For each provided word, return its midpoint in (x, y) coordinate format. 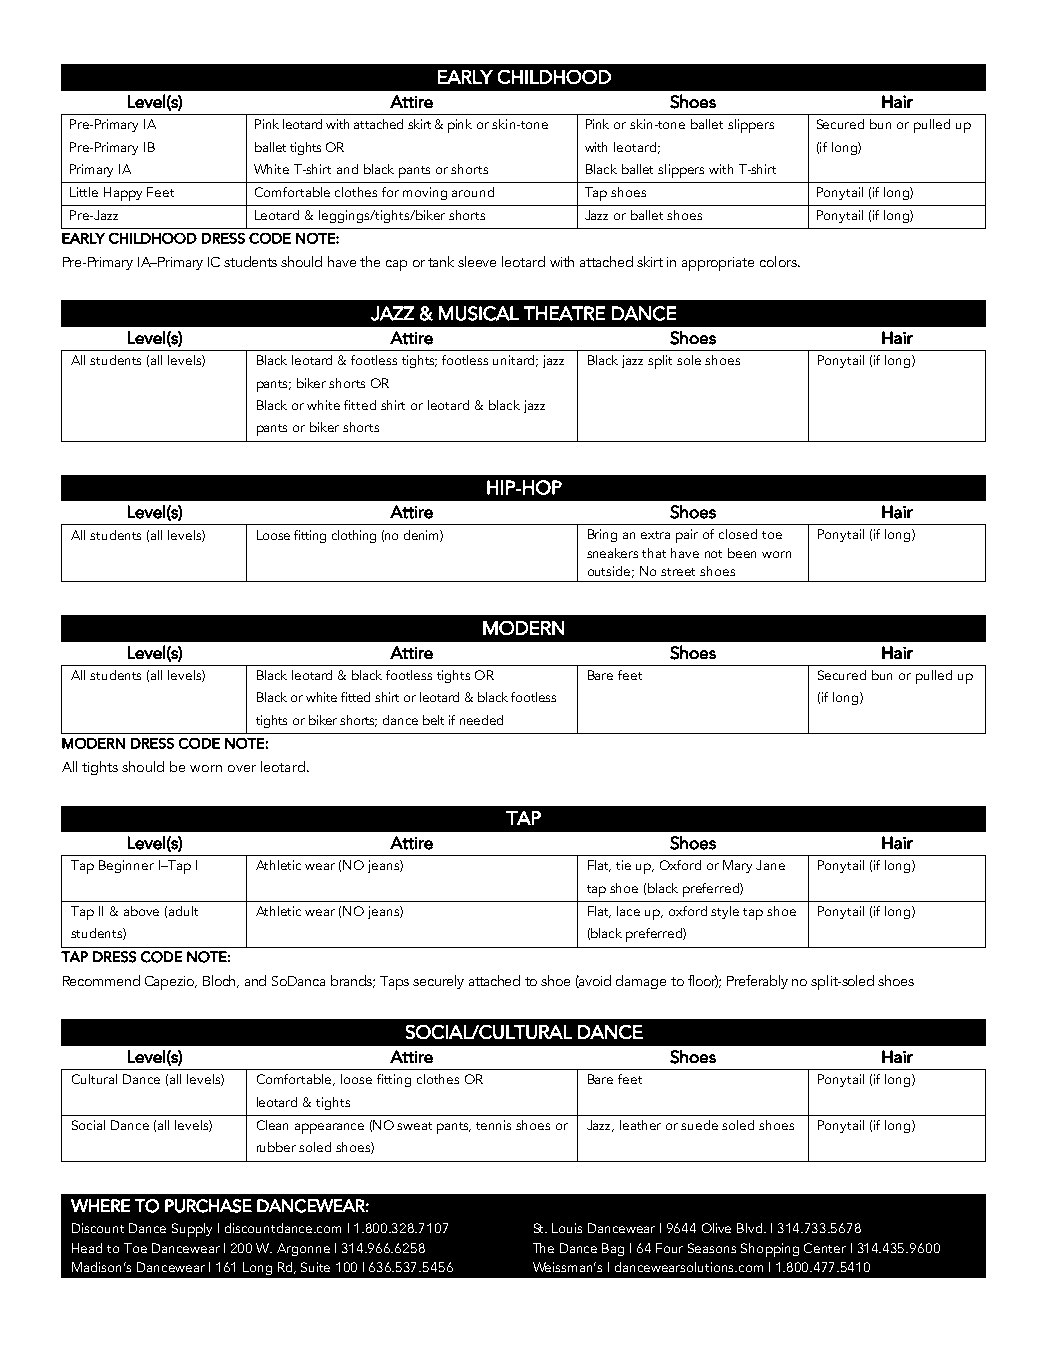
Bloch (221, 981)
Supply (192, 1230)
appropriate (718, 264)
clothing (354, 536)
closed (738, 534)
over (242, 768)
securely (438, 982)
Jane (770, 865)
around (473, 192)
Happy (123, 194)
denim (422, 536)
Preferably (757, 982)
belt (433, 720)
